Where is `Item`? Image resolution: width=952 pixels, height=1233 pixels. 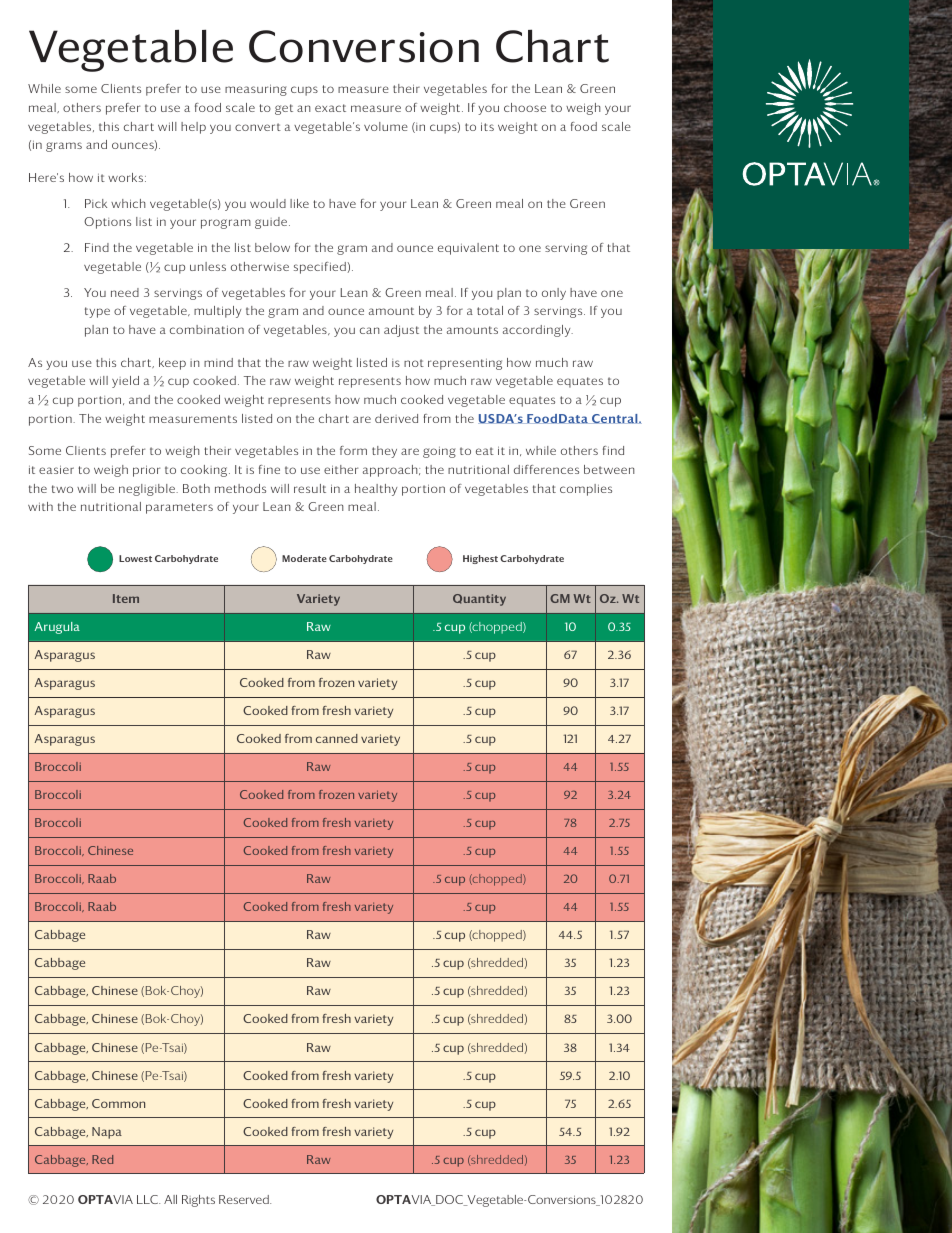 Item is located at coordinates (126, 598).
